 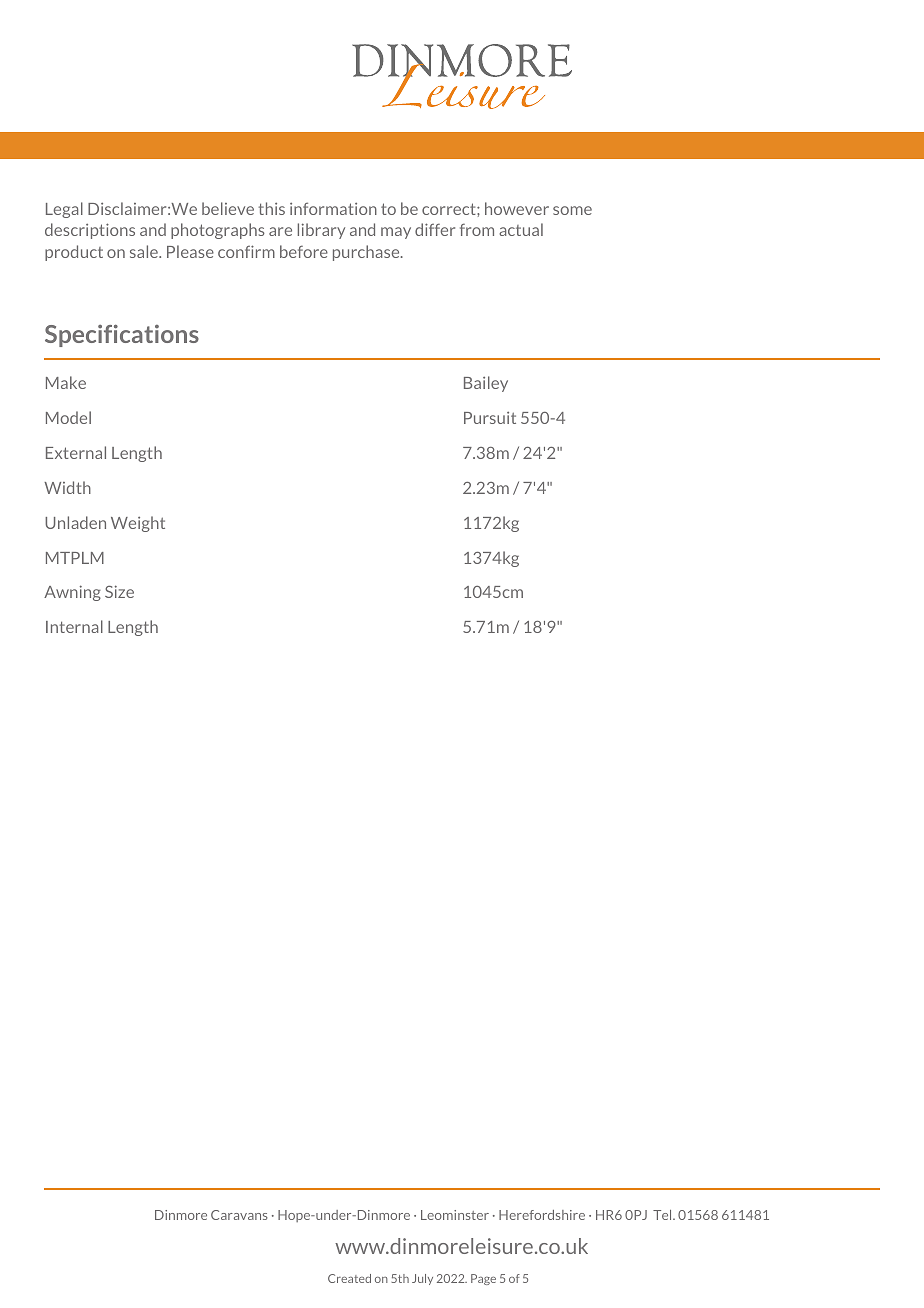 What do you see at coordinates (663, 1215) in the screenshot?
I see `Tel` at bounding box center [663, 1215].
